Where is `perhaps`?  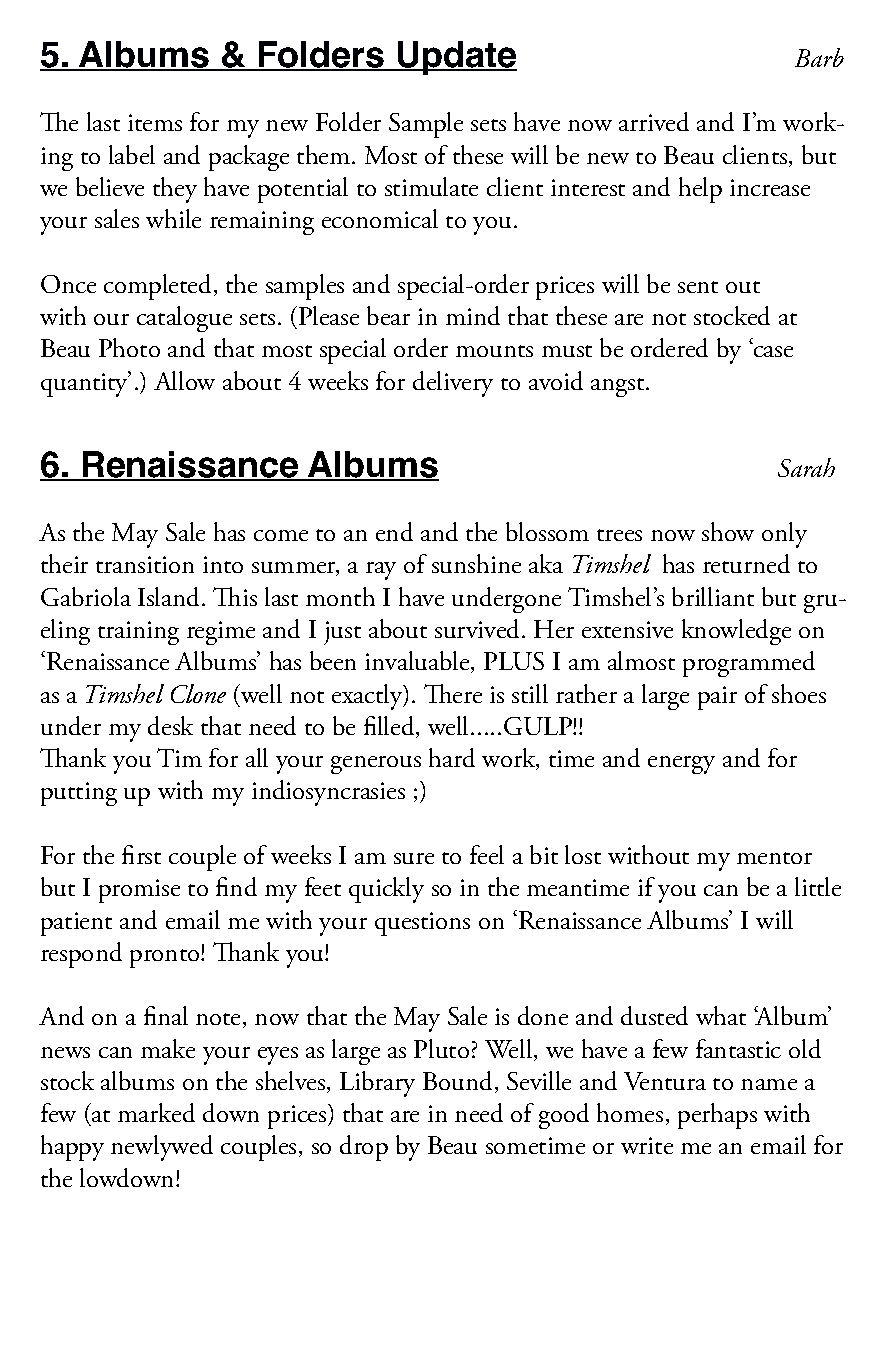
perhaps is located at coordinates (717, 1116).
